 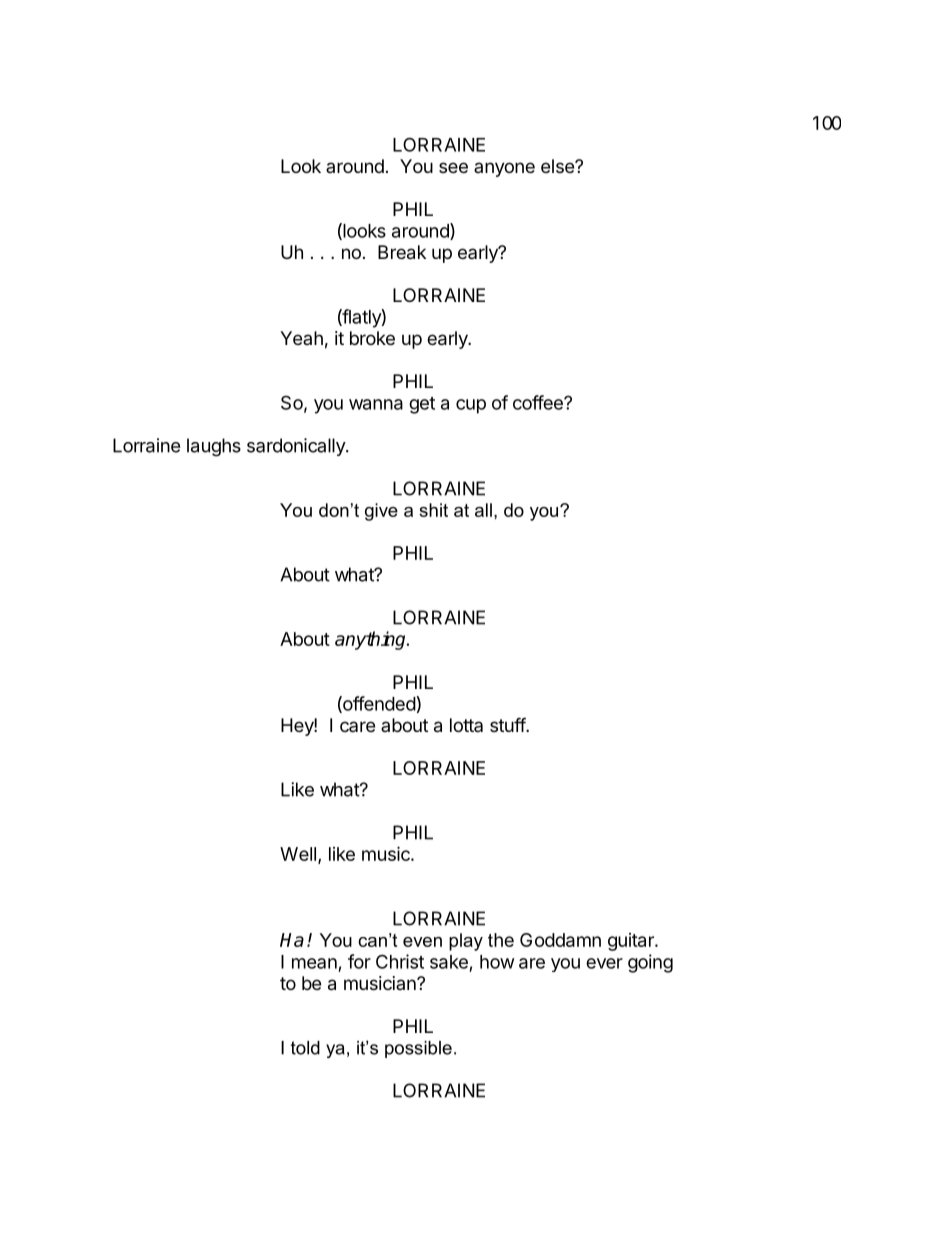 I want to click on else, so click(x=558, y=166).
